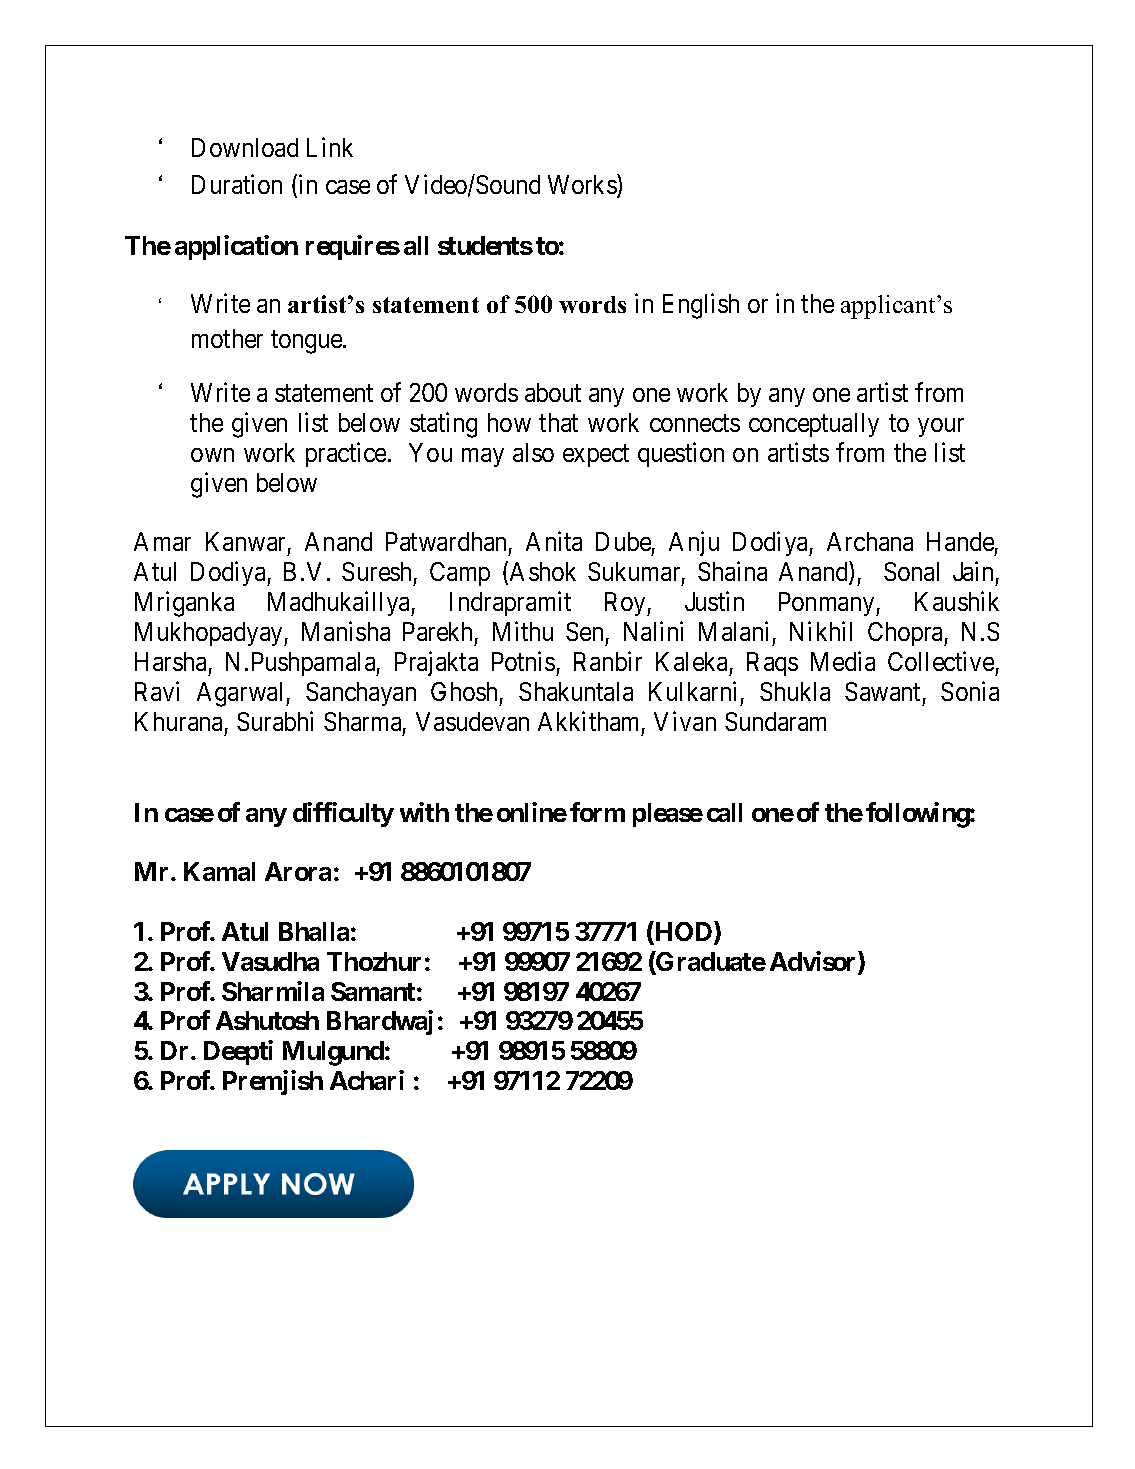 The width and height of the screenshot is (1135, 1469). Describe the element at coordinates (553, 392) in the screenshot. I see `about` at that location.
